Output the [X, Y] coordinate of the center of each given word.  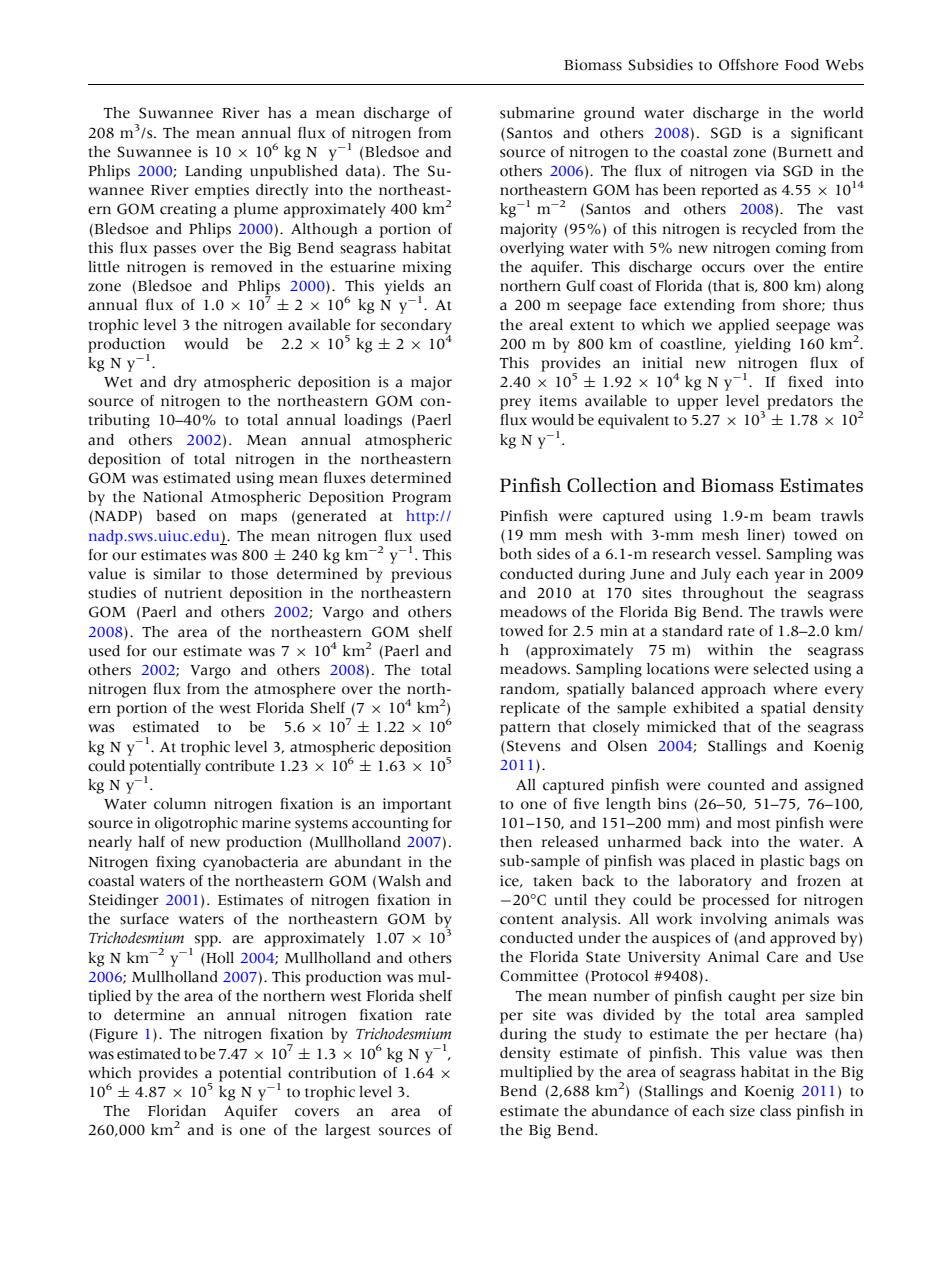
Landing [213, 172]
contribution [332, 1073]
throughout [723, 594]
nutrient [193, 593]
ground [609, 114]
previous [421, 575]
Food [802, 65]
